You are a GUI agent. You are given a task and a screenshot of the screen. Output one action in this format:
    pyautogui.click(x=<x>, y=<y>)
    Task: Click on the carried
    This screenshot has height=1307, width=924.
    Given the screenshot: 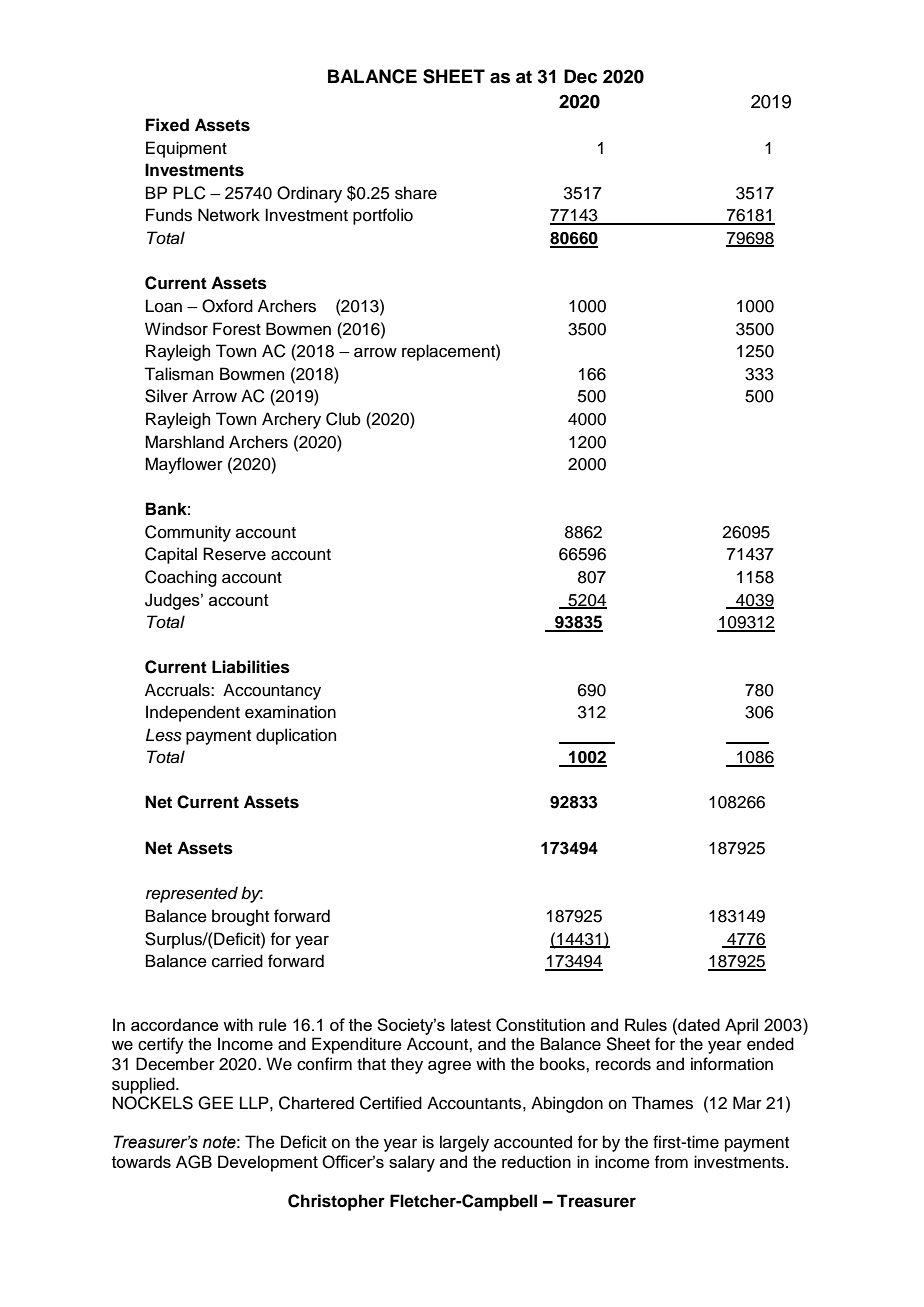 What is the action you would take?
    pyautogui.click(x=237, y=961)
